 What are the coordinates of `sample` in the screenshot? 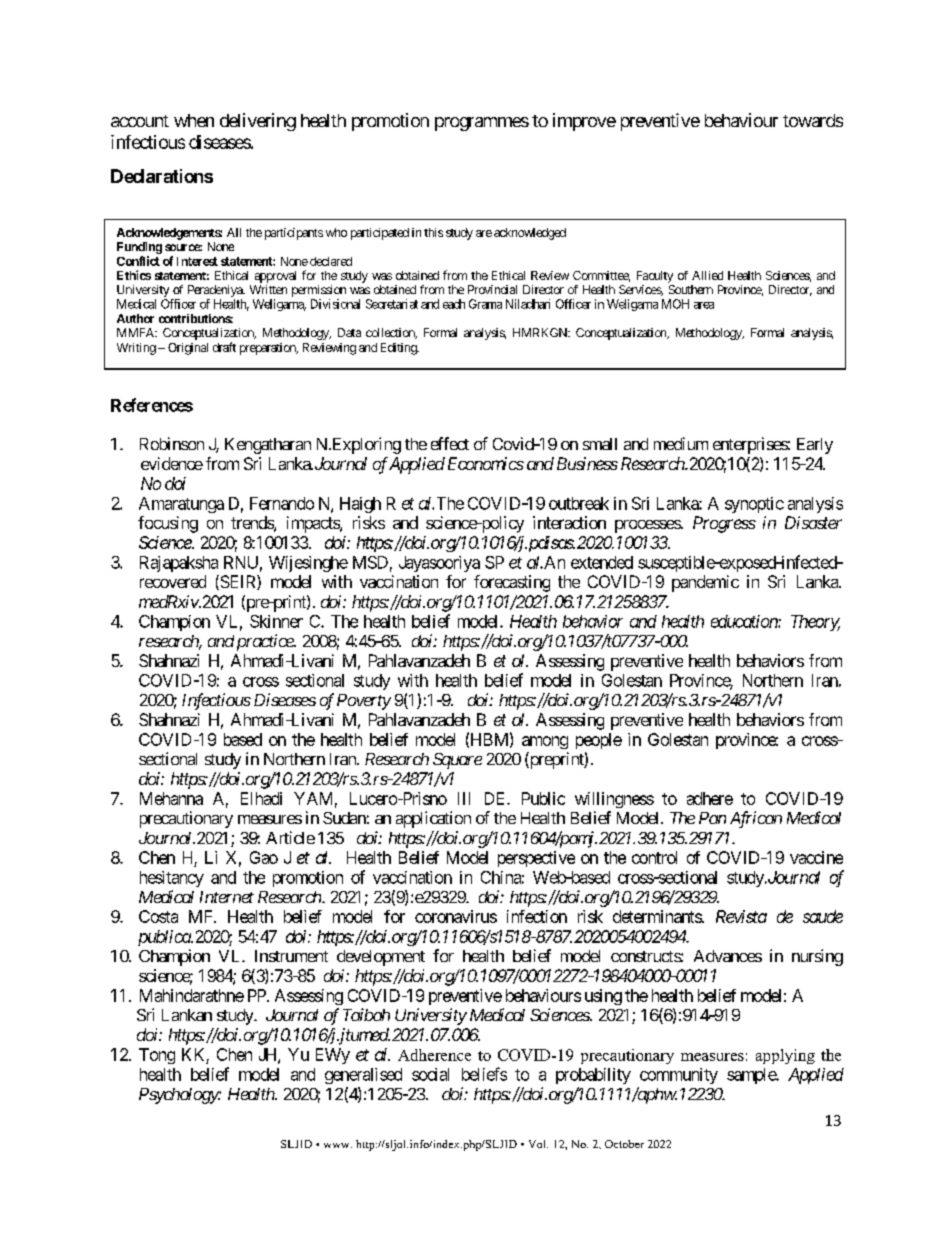 It's located at (752, 1076).
